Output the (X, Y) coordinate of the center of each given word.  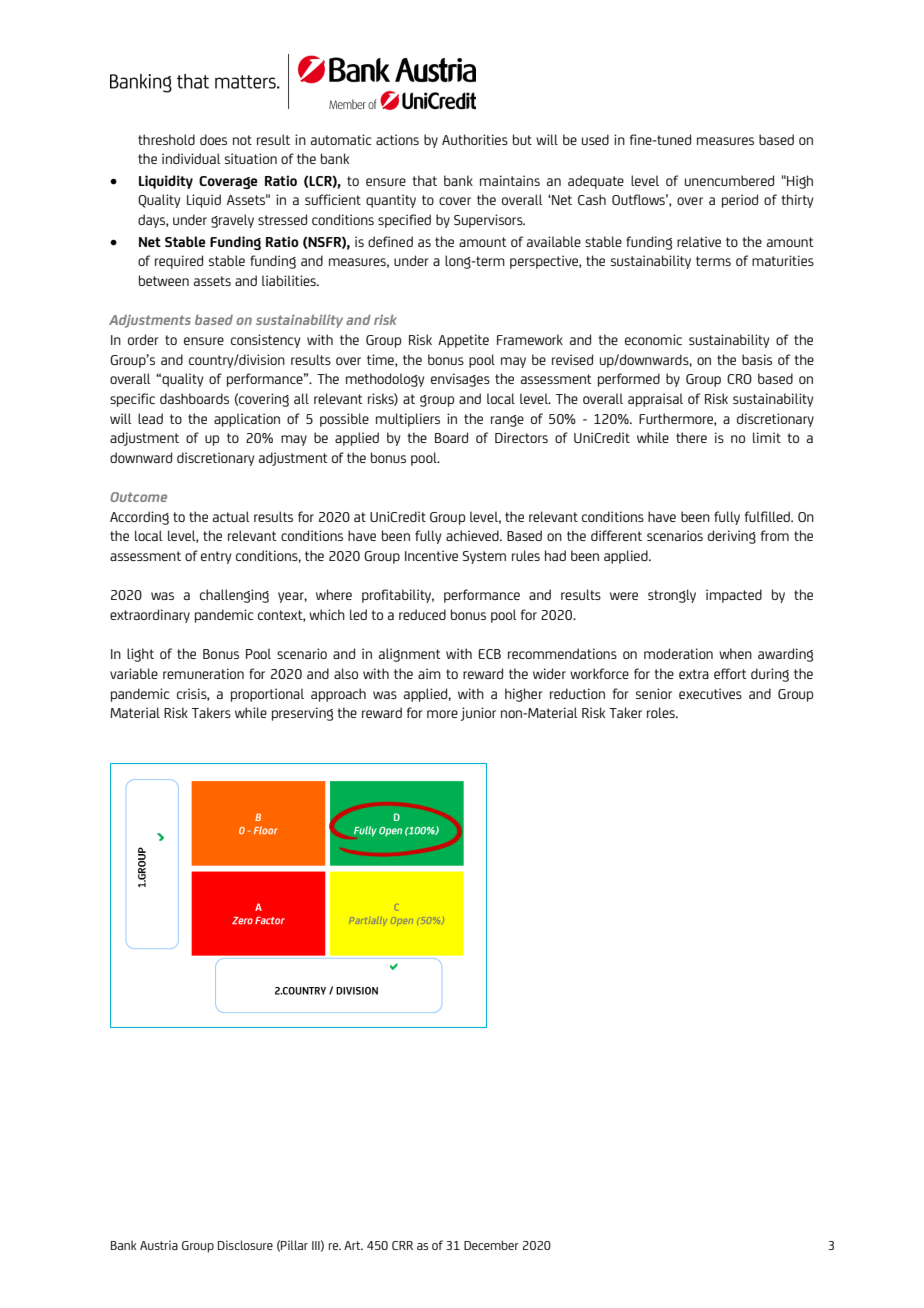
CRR (402, 1245)
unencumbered (729, 180)
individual (191, 158)
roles (662, 712)
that (425, 180)
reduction (577, 693)
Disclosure (245, 1245)
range (507, 421)
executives (710, 693)
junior (478, 714)
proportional (267, 695)
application (247, 420)
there (691, 437)
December (491, 1245)
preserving (302, 714)
